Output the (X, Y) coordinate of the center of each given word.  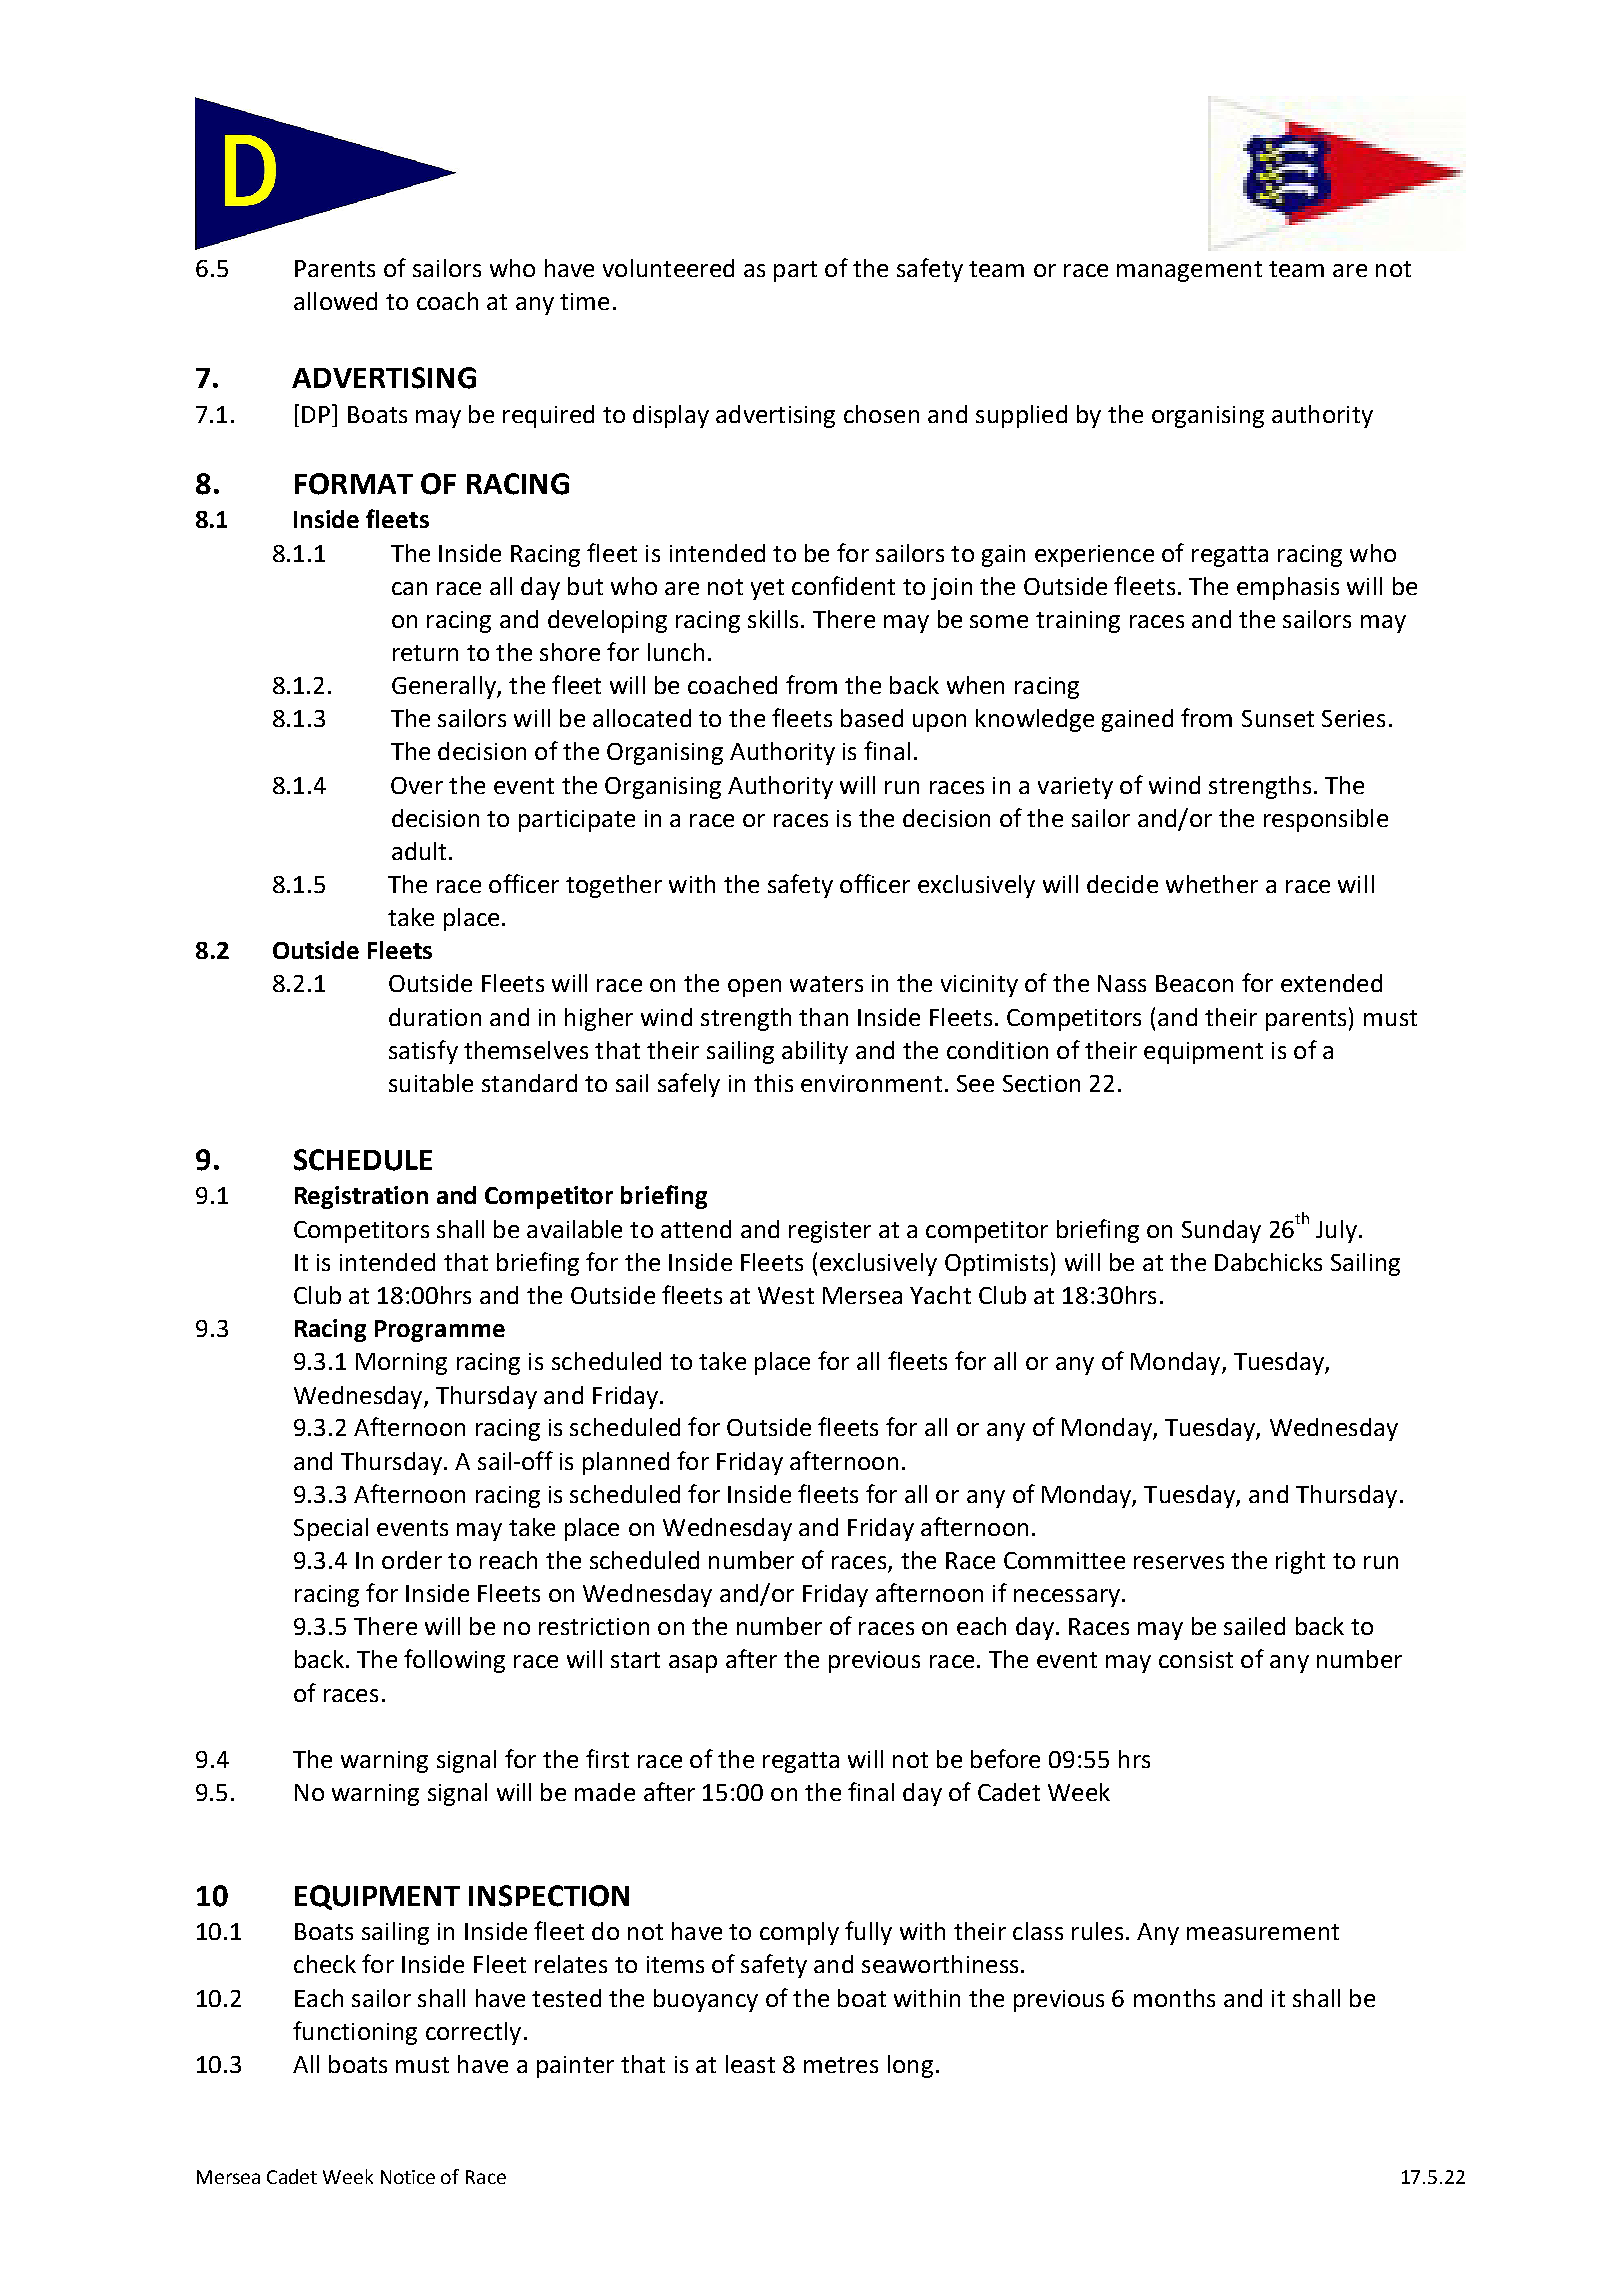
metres (841, 2065)
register (830, 1232)
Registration (361, 1197)
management (1189, 271)
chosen (881, 414)
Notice (408, 2177)
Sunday (1221, 1231)
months (1174, 1998)
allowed (335, 301)
